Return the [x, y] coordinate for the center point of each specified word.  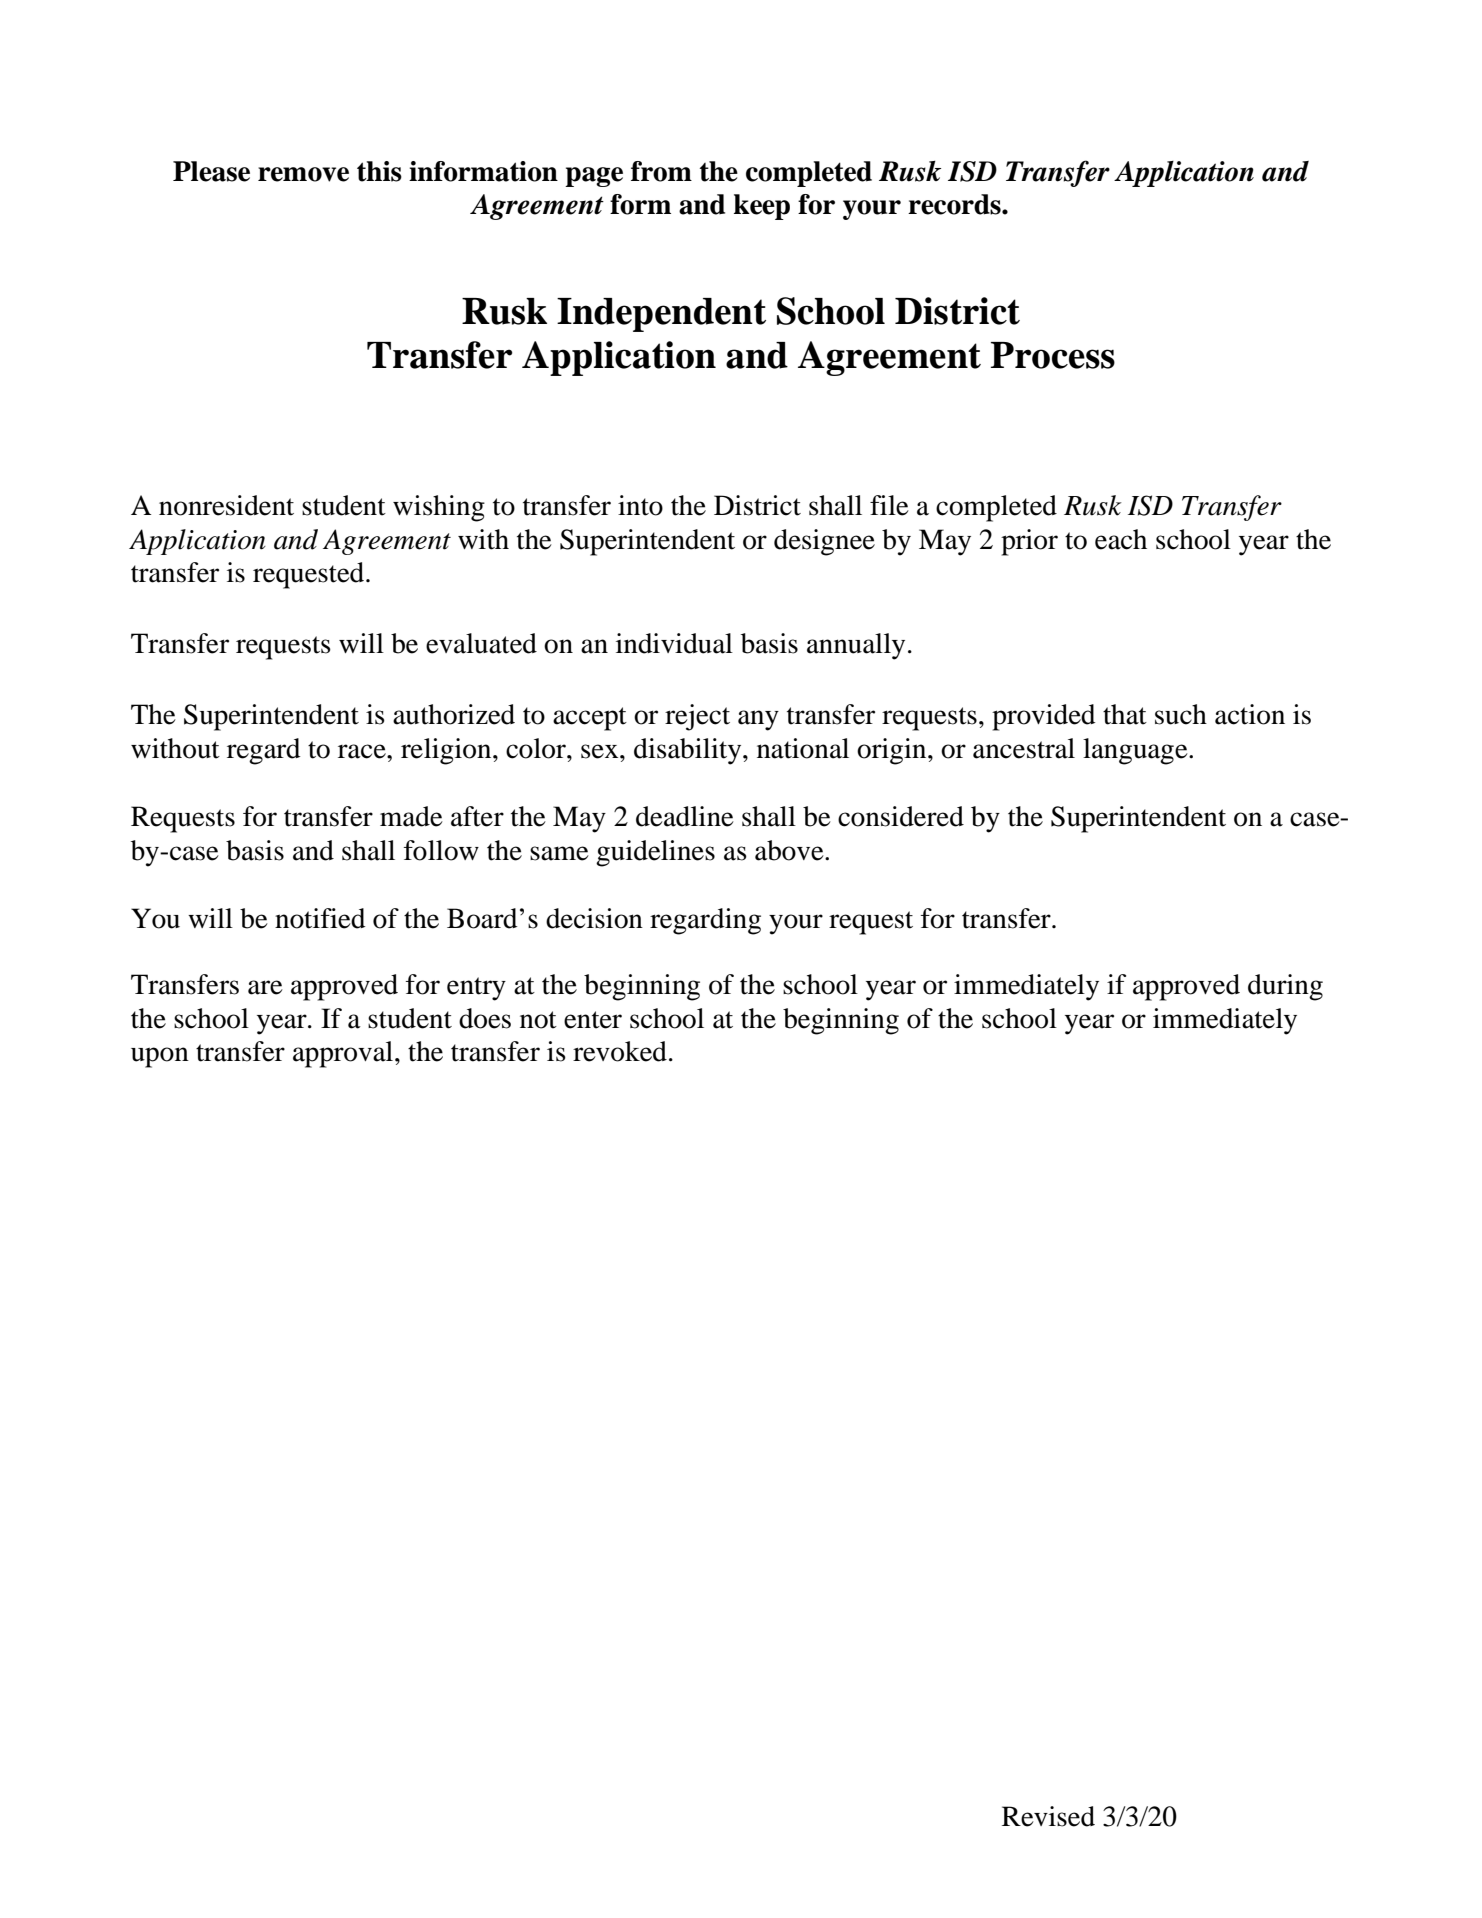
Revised [1048, 1816]
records [955, 204]
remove [303, 174]
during [1285, 987]
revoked [620, 1051]
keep [762, 207]
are [265, 987]
